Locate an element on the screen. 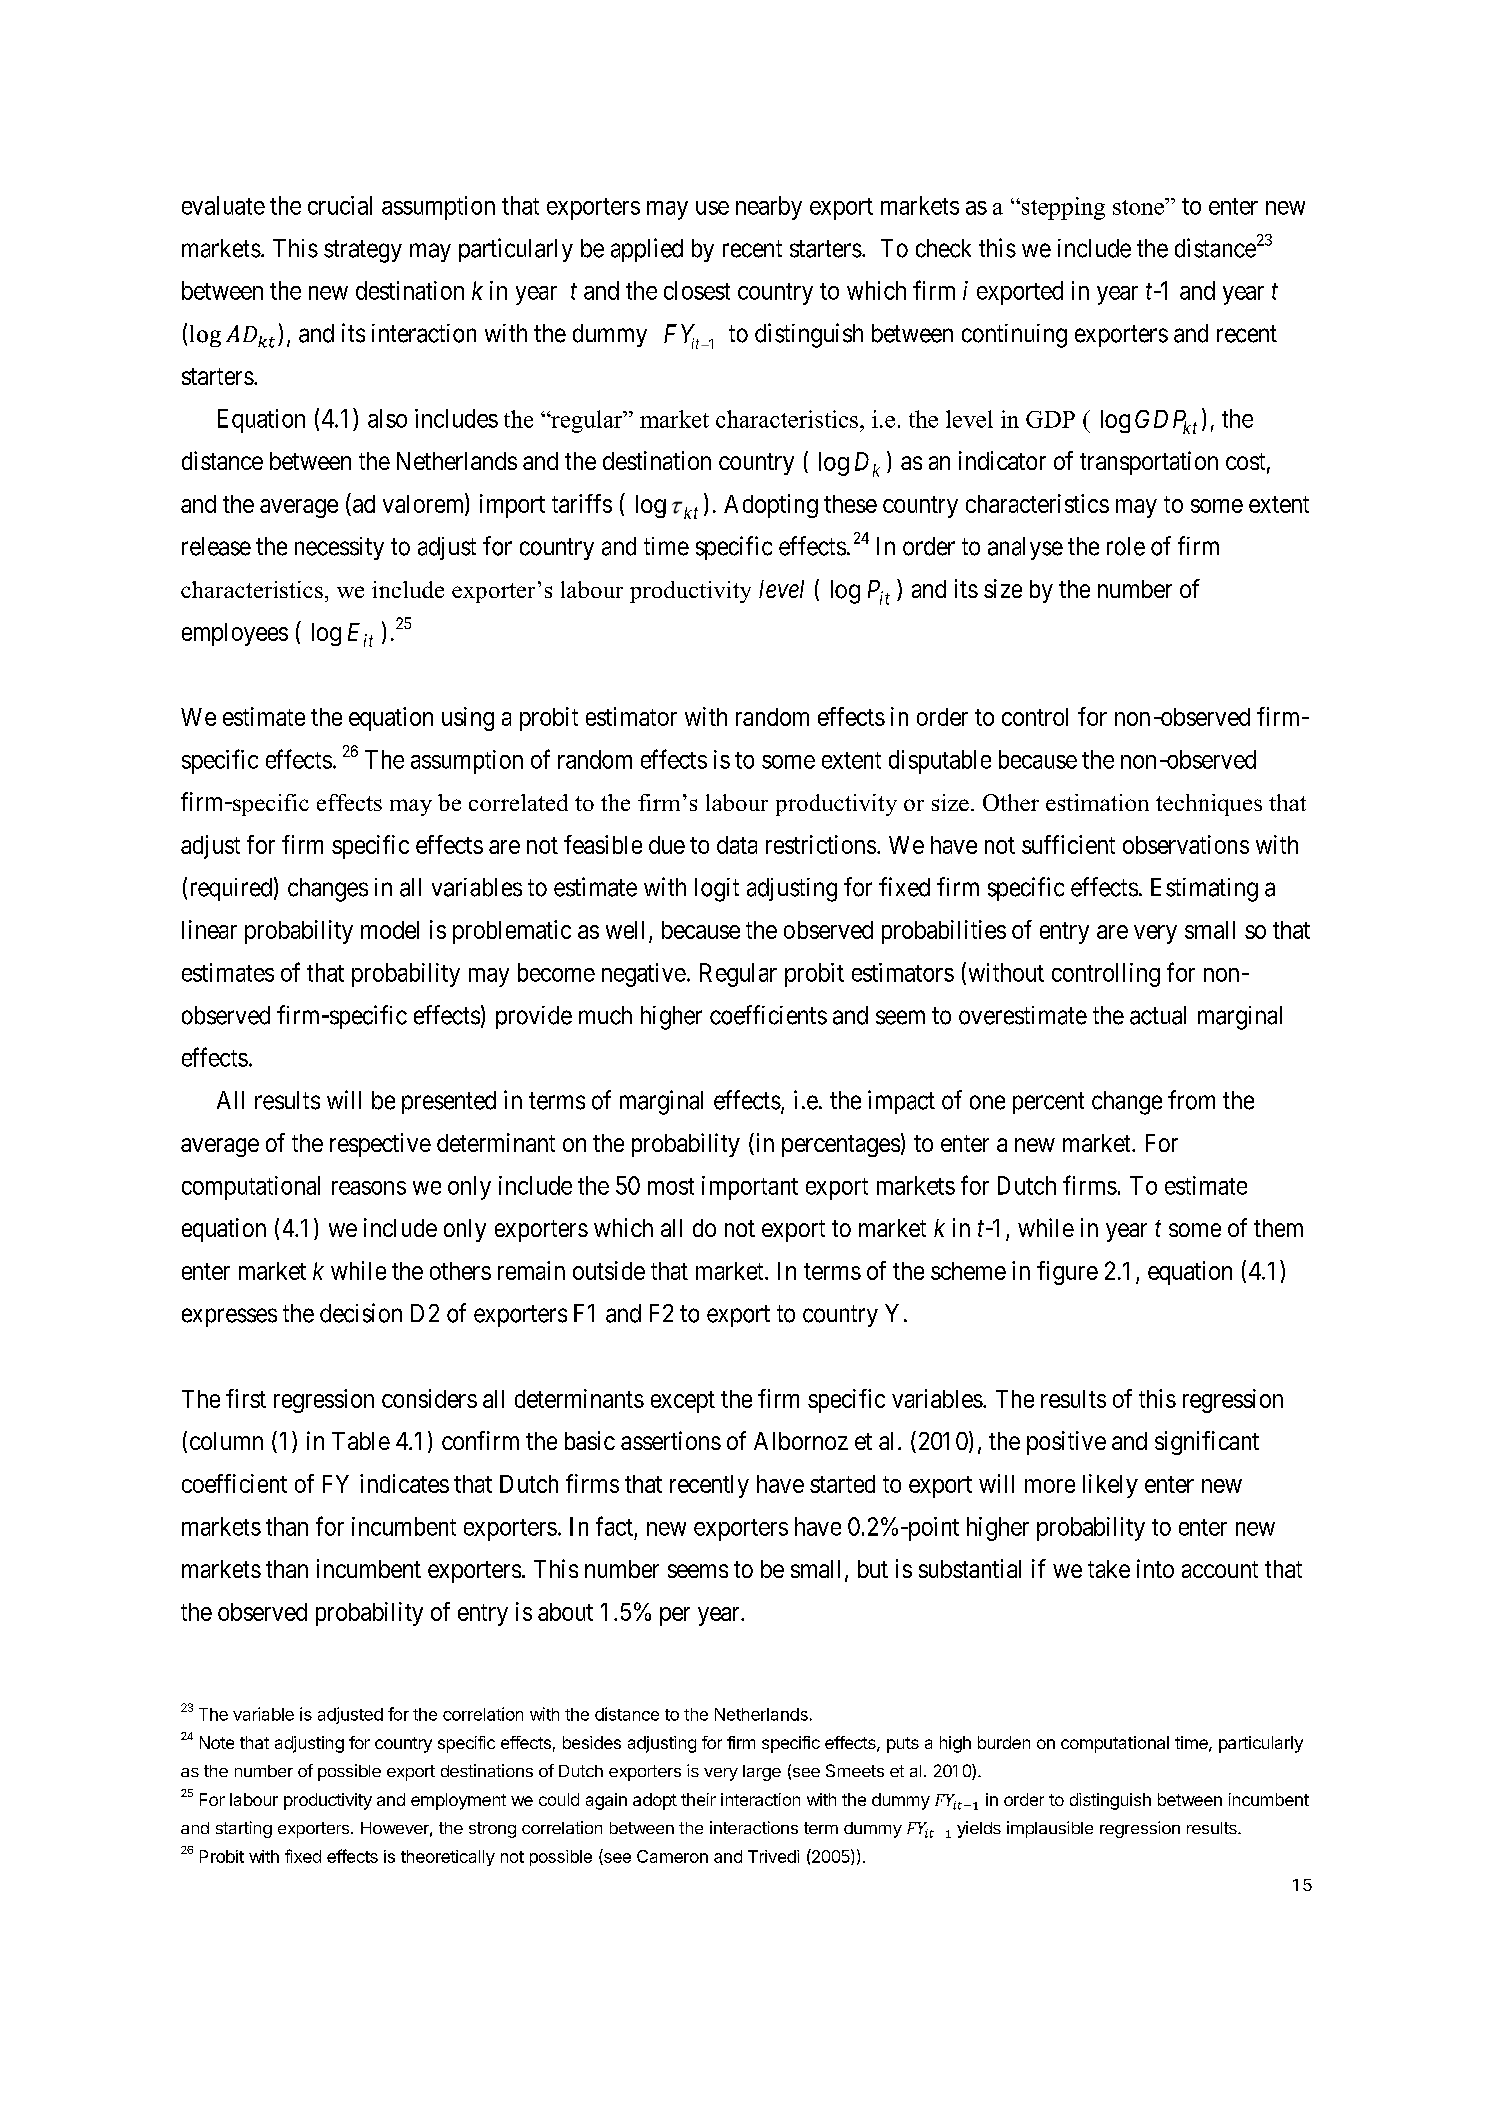 The width and height of the screenshot is (1492, 2110). their is located at coordinates (698, 1799).
